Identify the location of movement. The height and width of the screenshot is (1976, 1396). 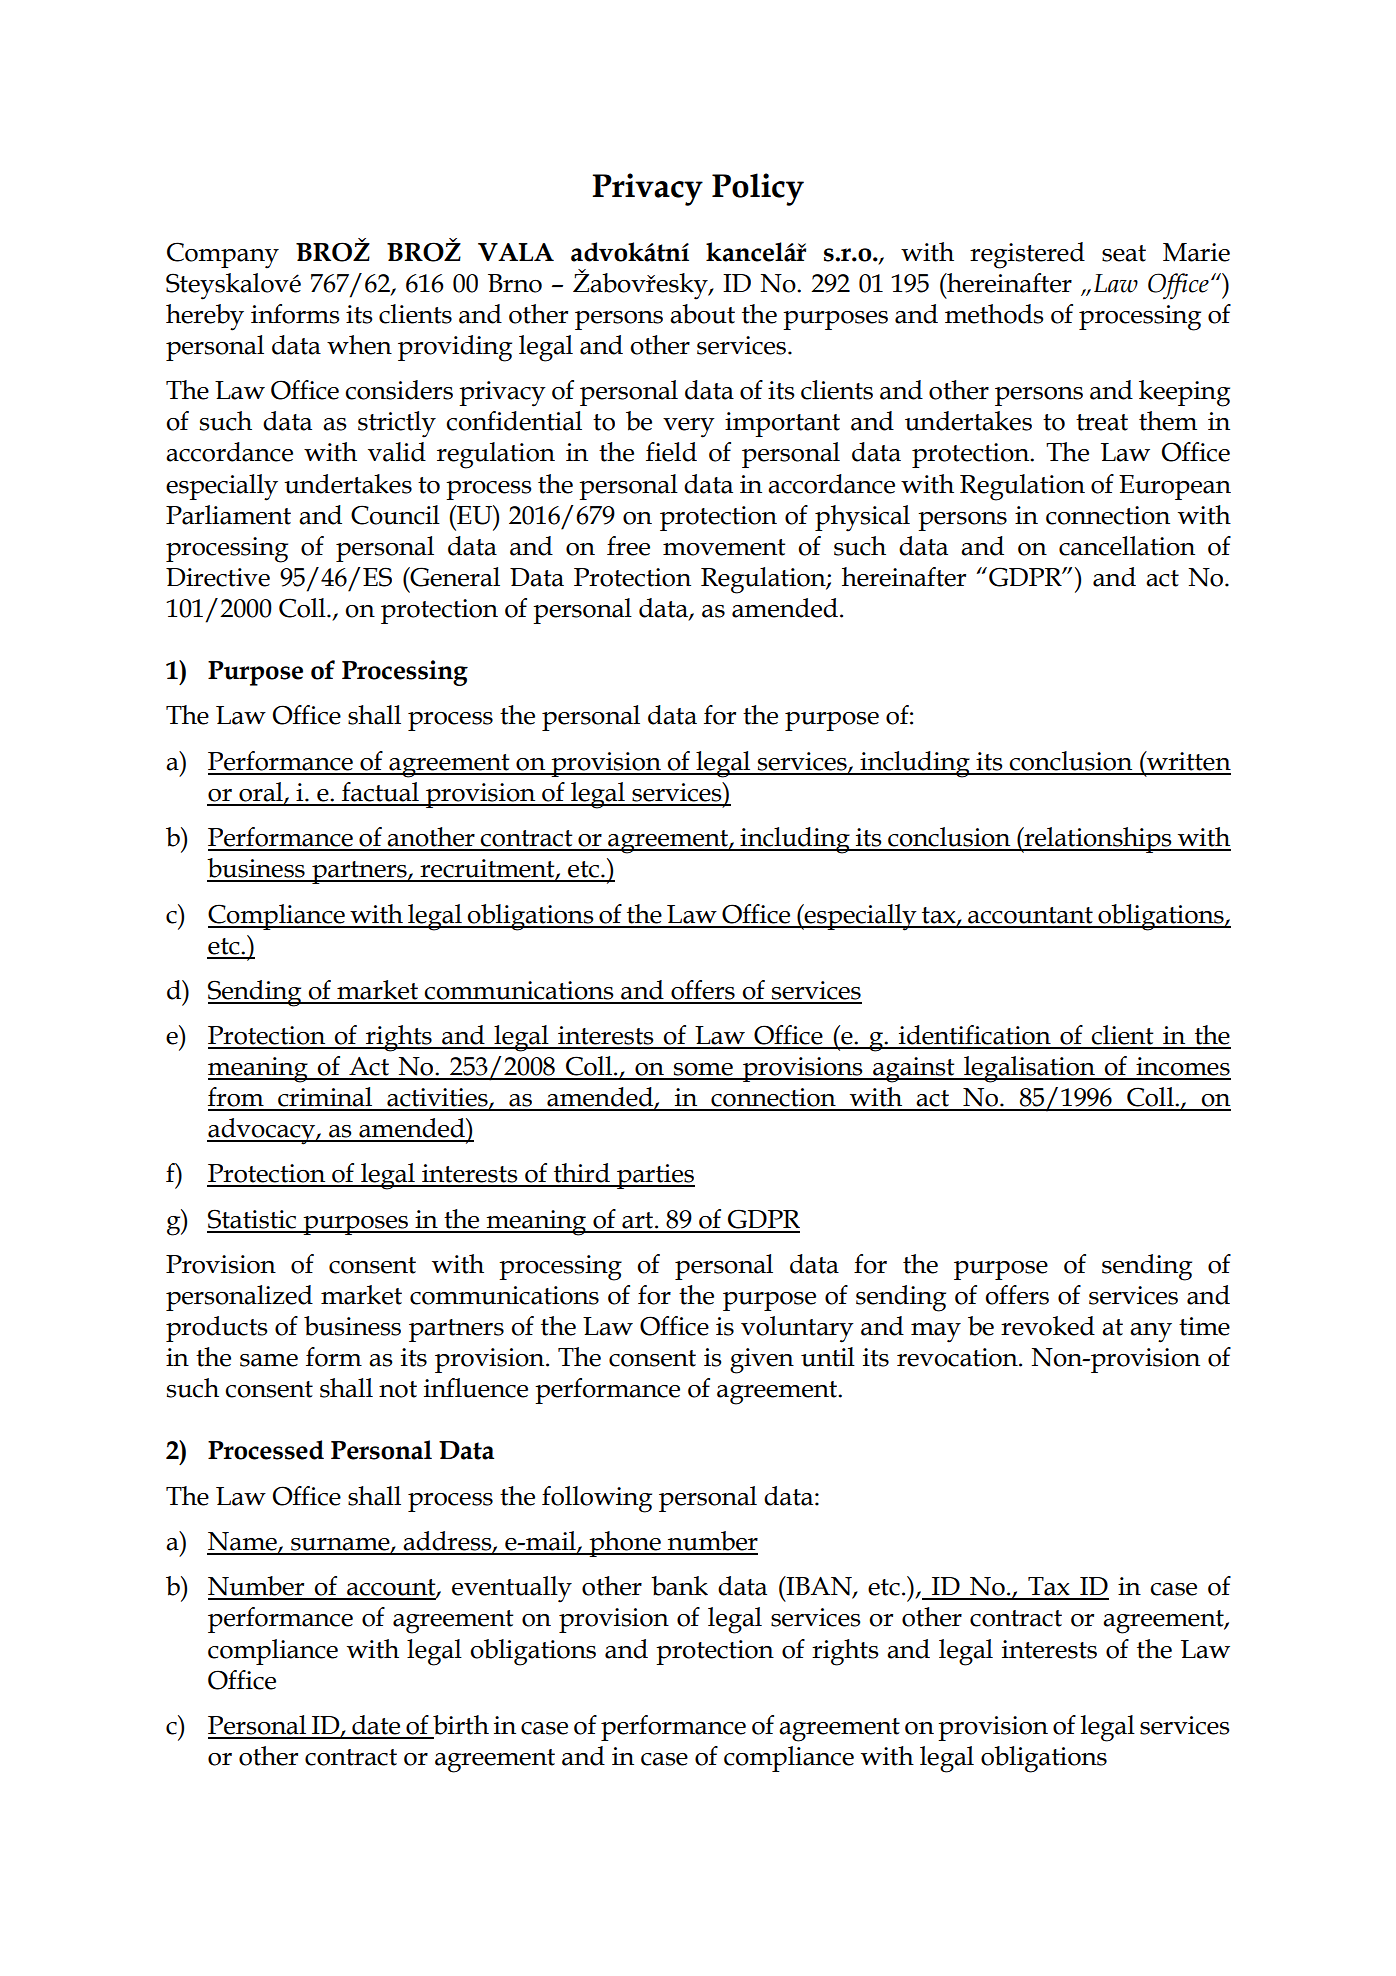
(724, 547).
